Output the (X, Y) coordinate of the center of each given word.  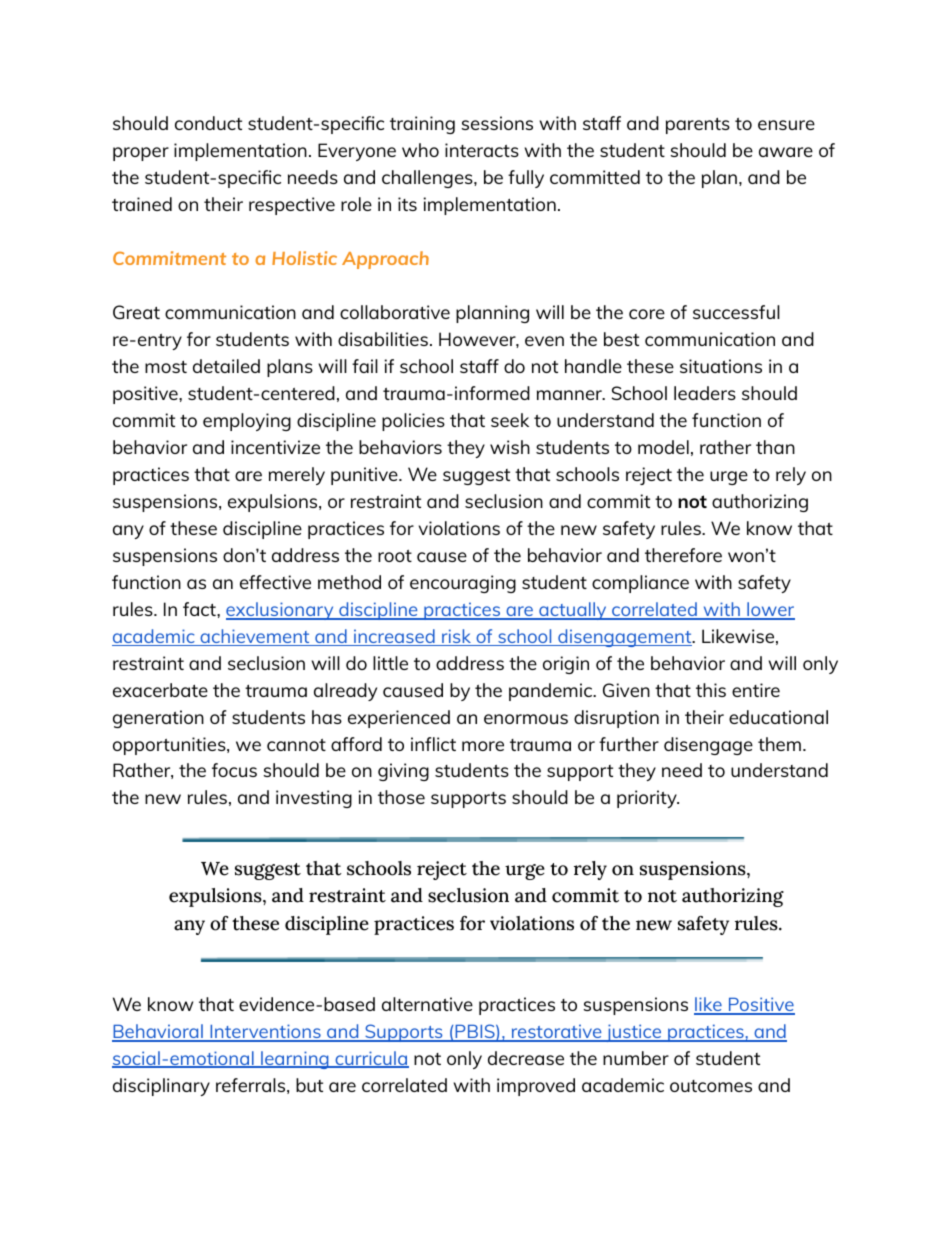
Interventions (265, 1032)
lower (770, 610)
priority (648, 799)
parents (698, 126)
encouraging (463, 584)
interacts (482, 150)
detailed (226, 366)
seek (510, 420)
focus (234, 770)
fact (200, 609)
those (401, 797)
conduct (208, 123)
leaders (705, 393)
